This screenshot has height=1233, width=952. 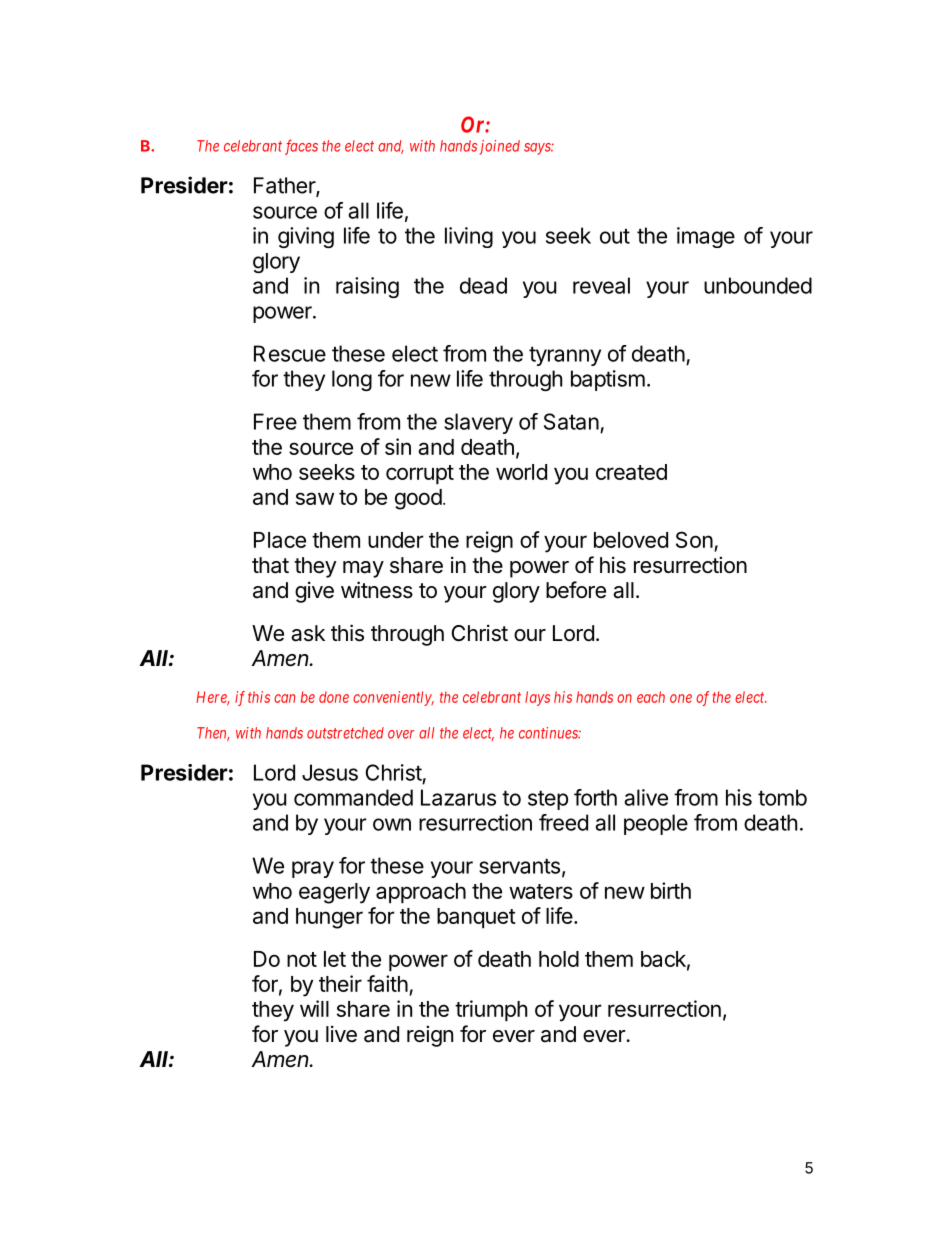 What do you see at coordinates (694, 539) in the screenshot?
I see `Son` at bounding box center [694, 539].
